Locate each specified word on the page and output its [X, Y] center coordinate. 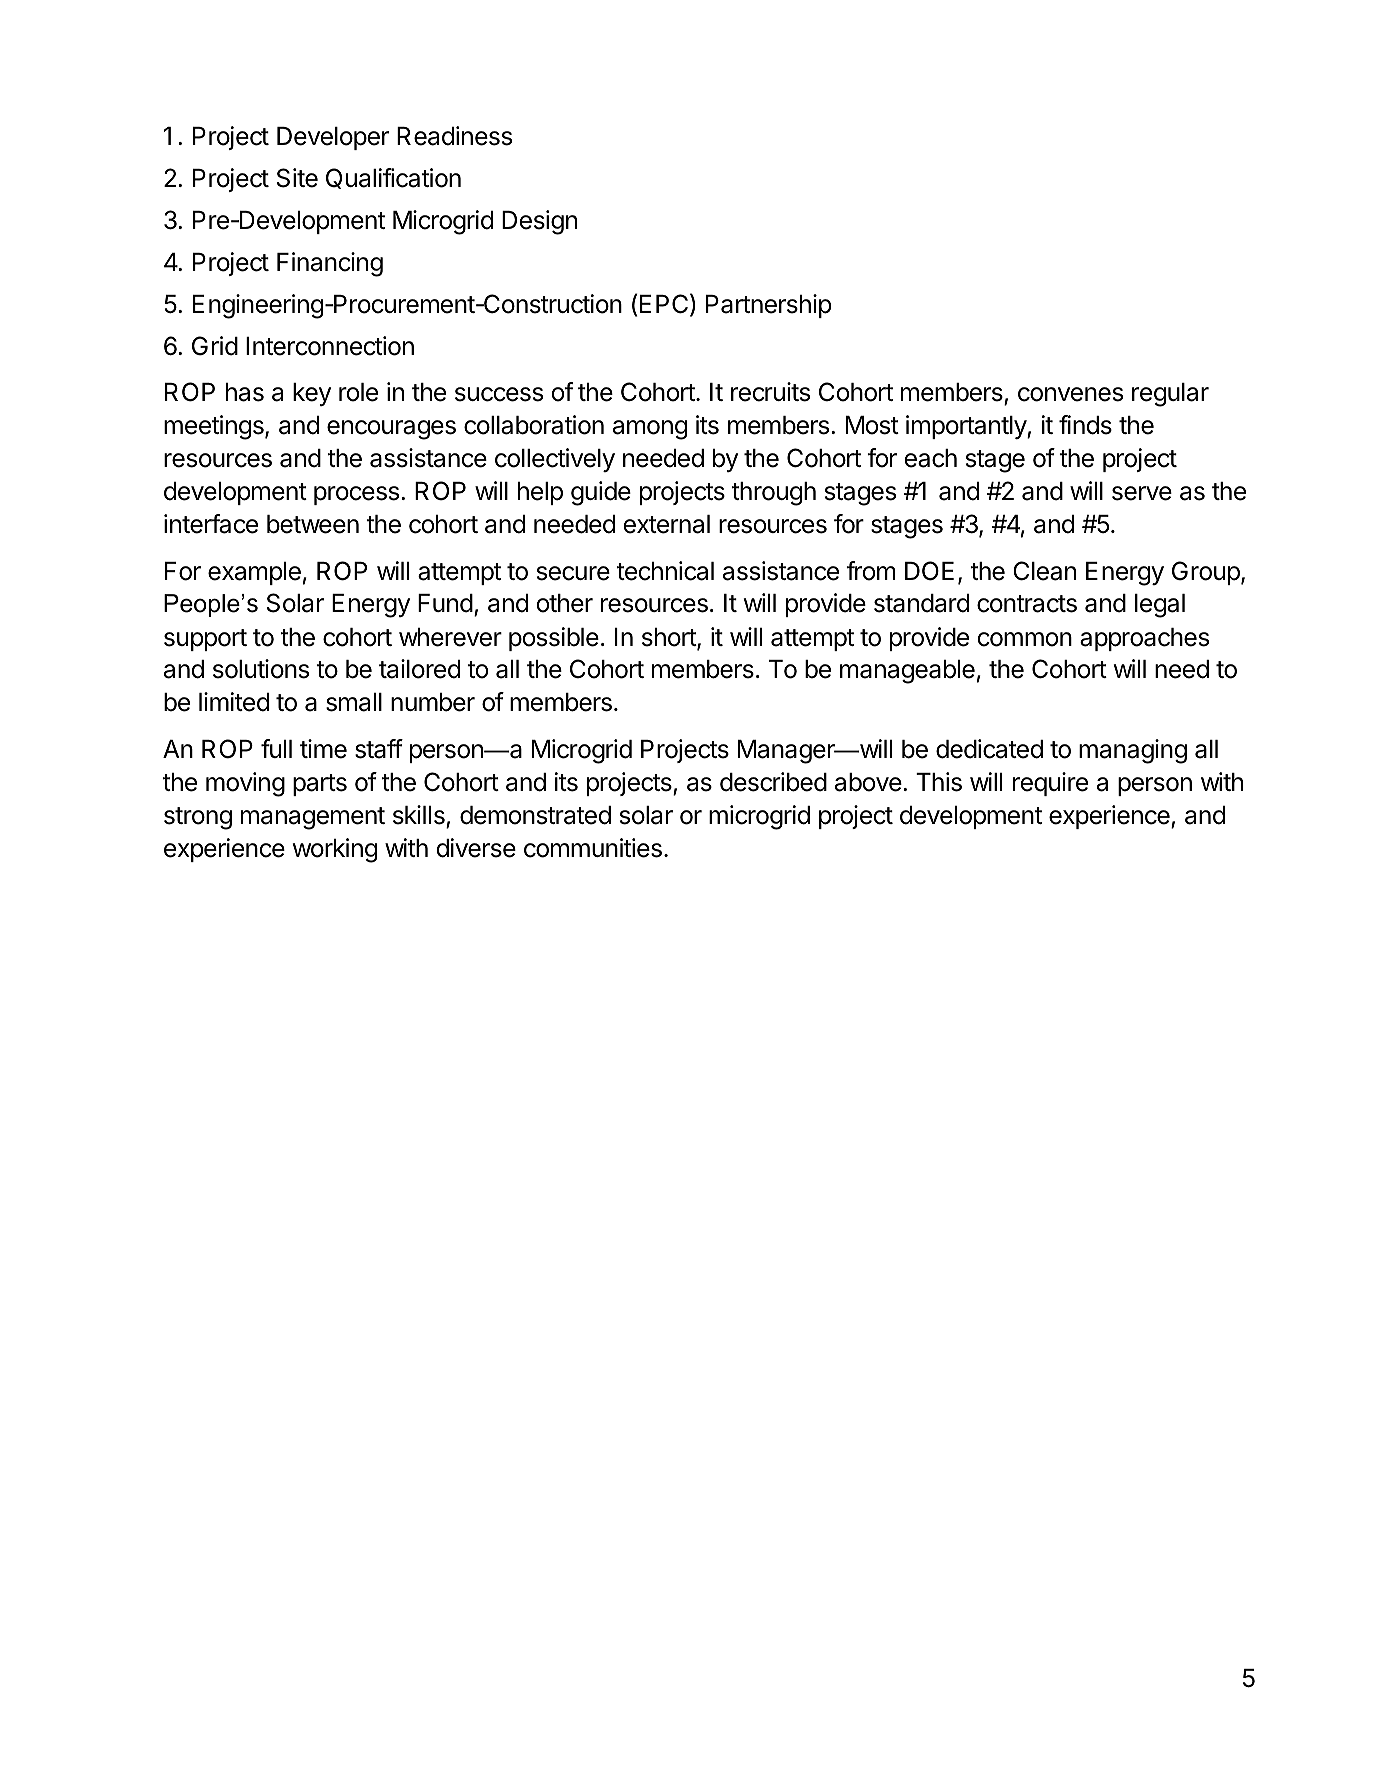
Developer [333, 138]
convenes [1070, 394]
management [313, 818]
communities [593, 848]
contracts [1027, 604]
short [670, 638]
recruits [770, 392]
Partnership [769, 306]
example [254, 573]
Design [539, 222]
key [312, 394]
